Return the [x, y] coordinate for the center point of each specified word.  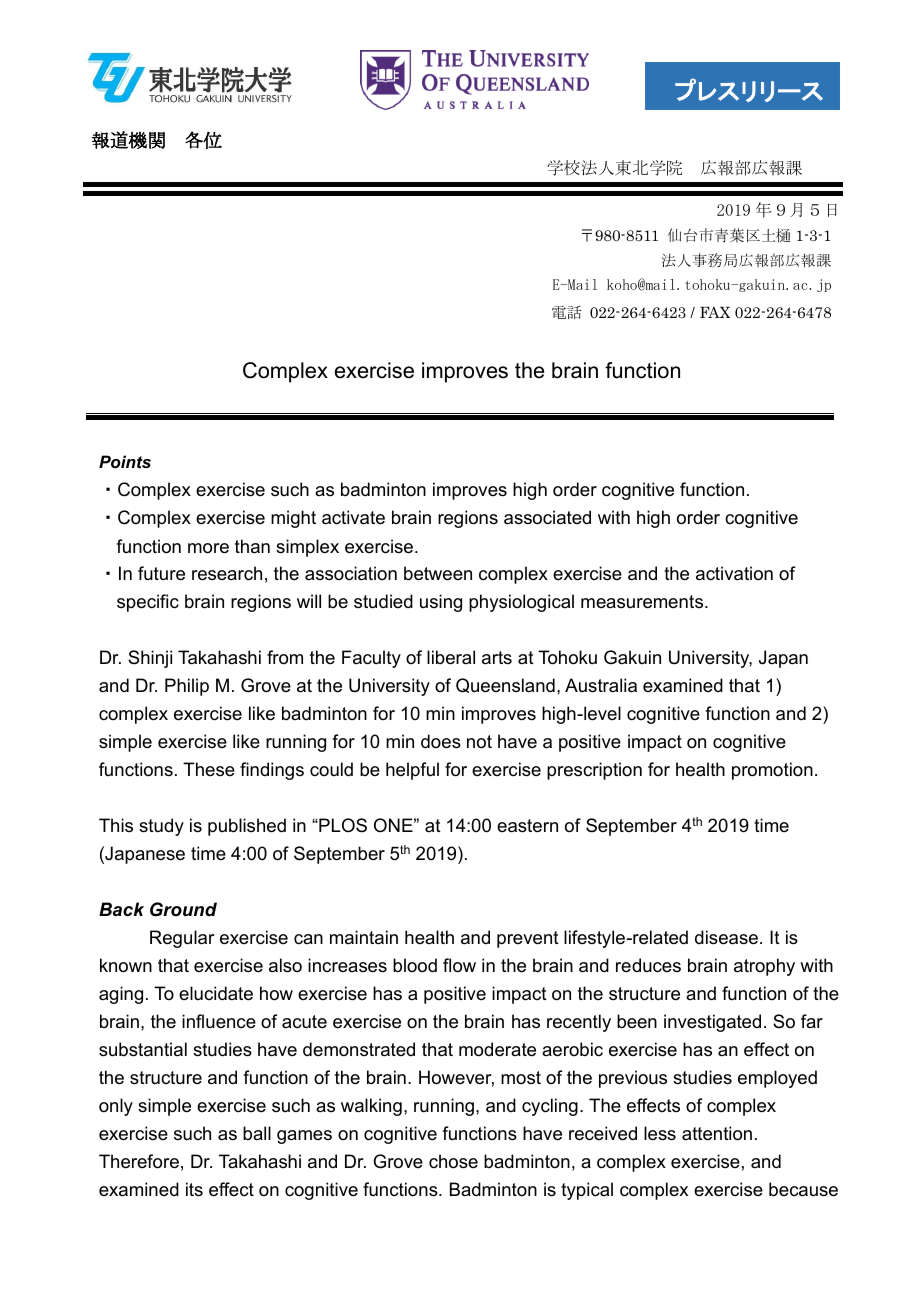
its [194, 1189]
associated [547, 517]
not [479, 741]
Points [125, 461]
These [209, 769]
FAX [715, 312]
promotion [772, 771]
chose [453, 1161]
